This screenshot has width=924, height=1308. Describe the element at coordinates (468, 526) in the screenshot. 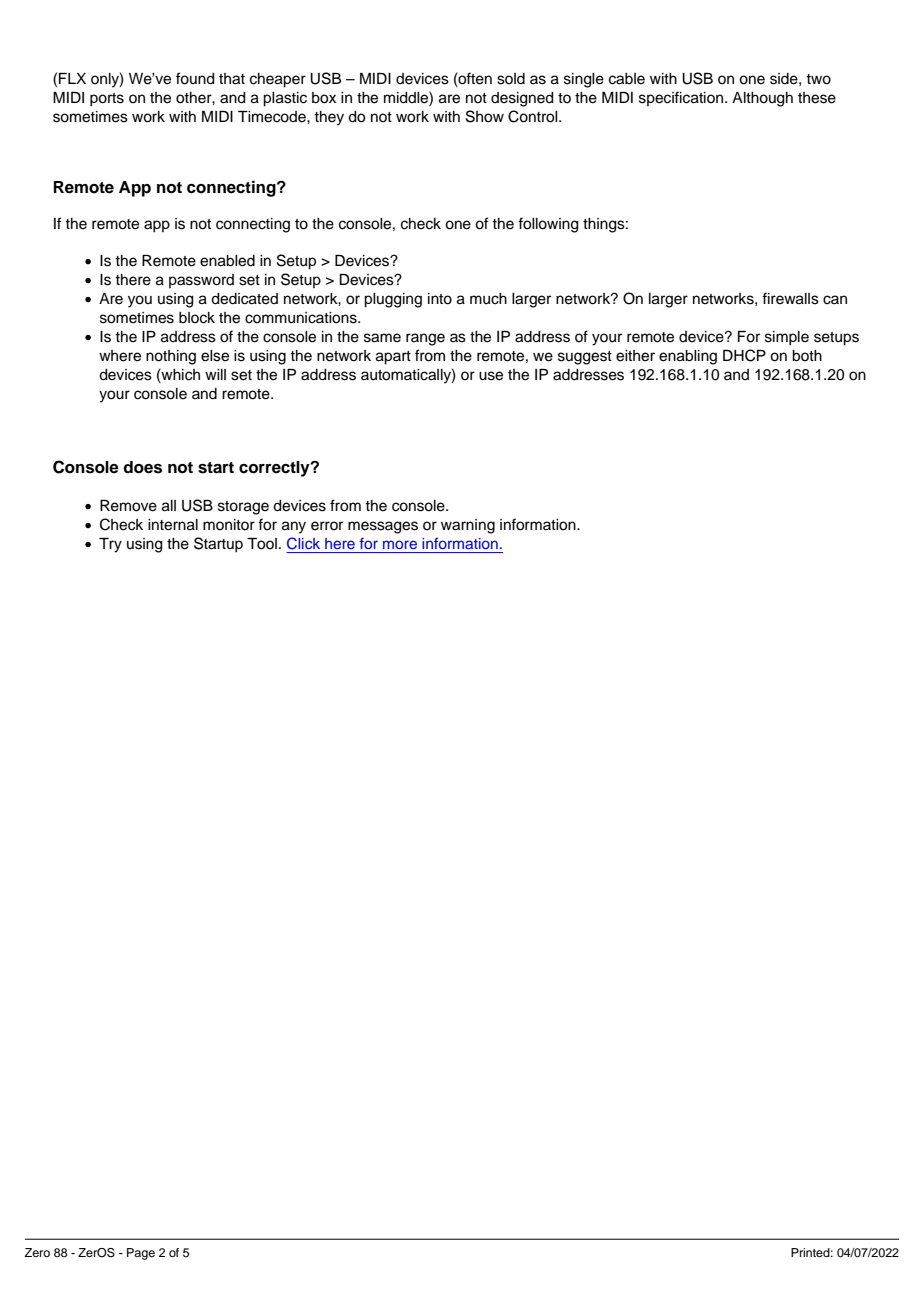

I see `warning` at that location.
